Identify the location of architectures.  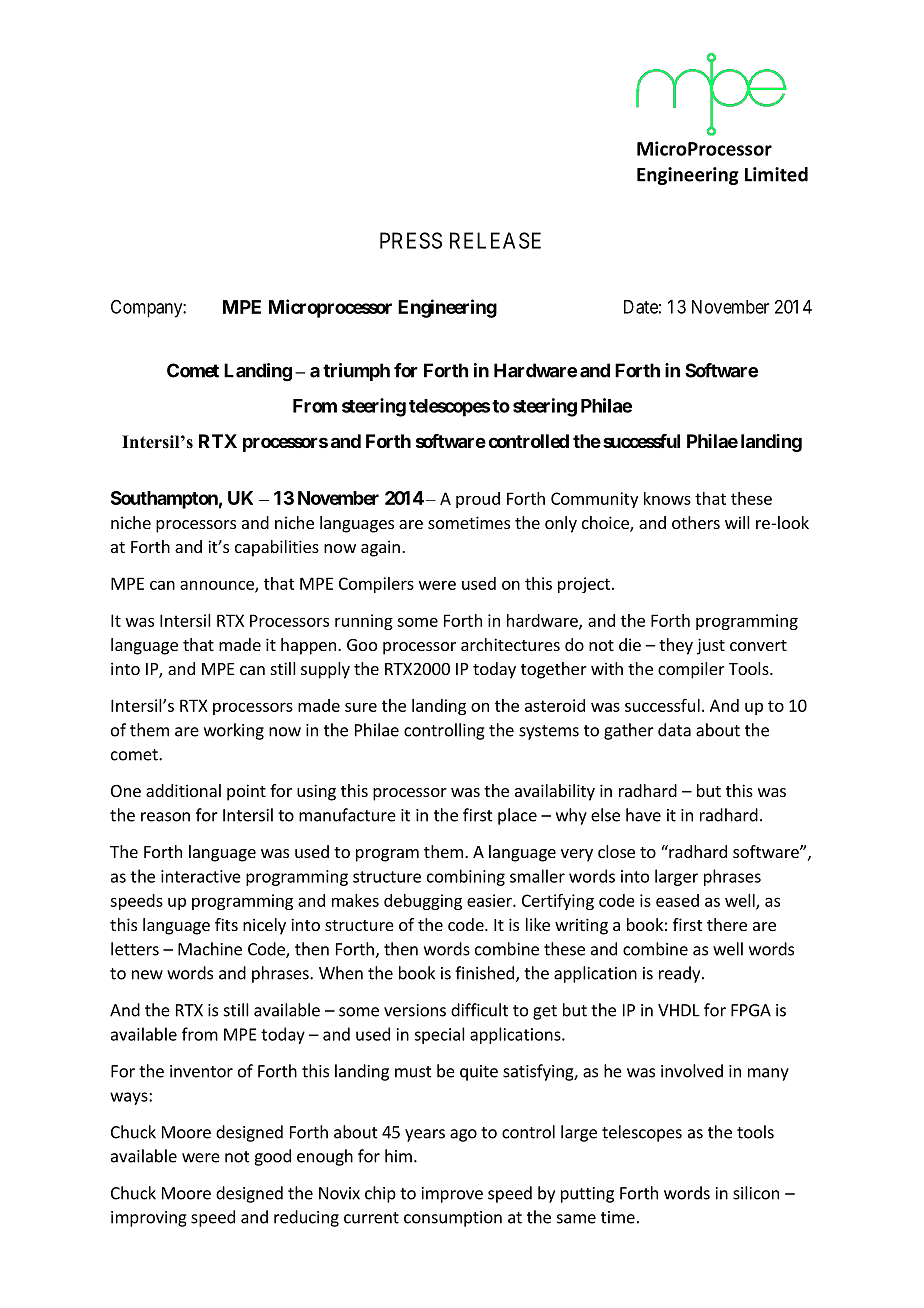
(510, 644).
